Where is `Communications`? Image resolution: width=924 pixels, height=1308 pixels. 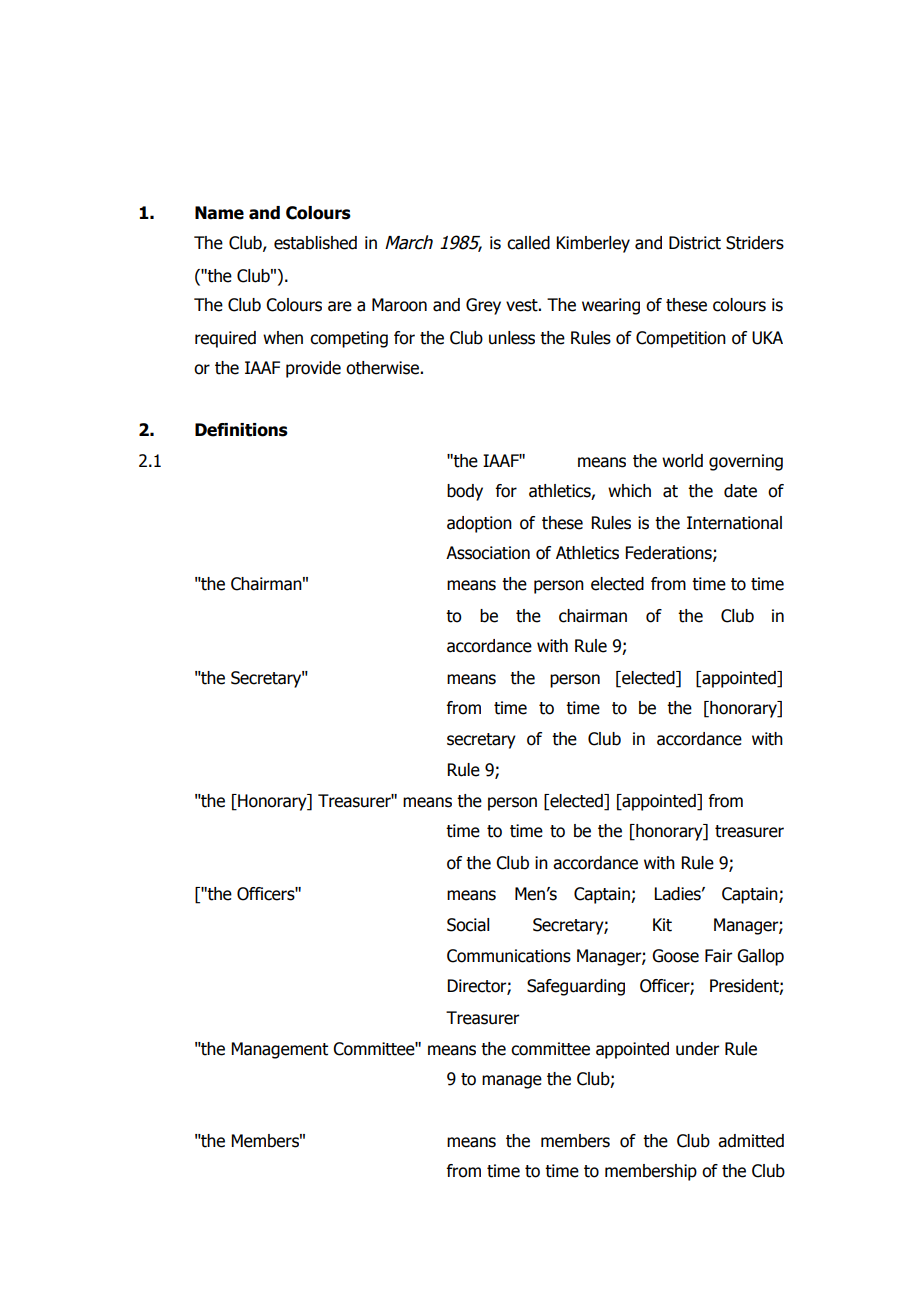 Communications is located at coordinates (509, 956).
